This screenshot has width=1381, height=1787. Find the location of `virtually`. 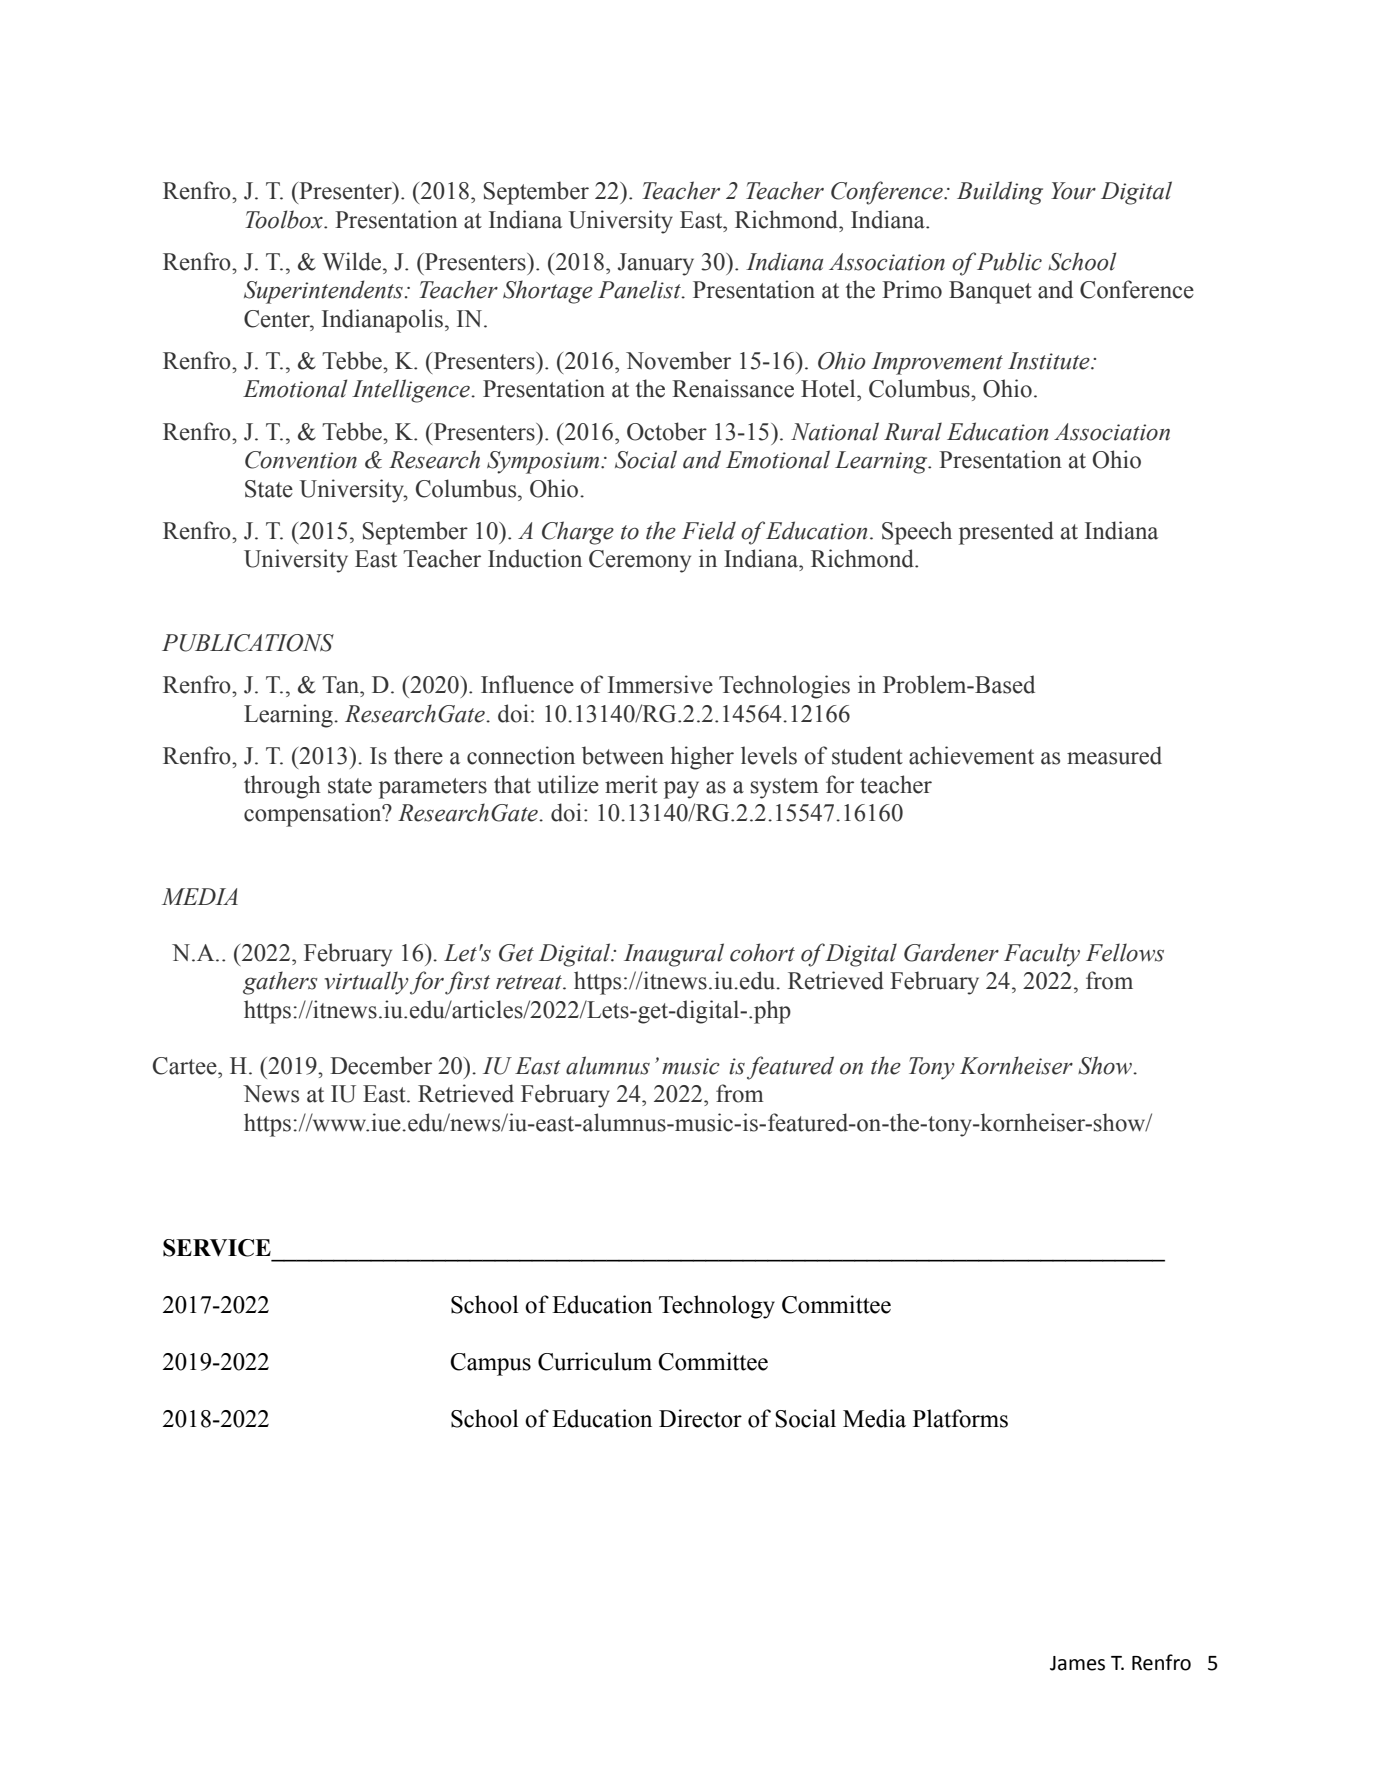

virtually is located at coordinates (366, 983).
